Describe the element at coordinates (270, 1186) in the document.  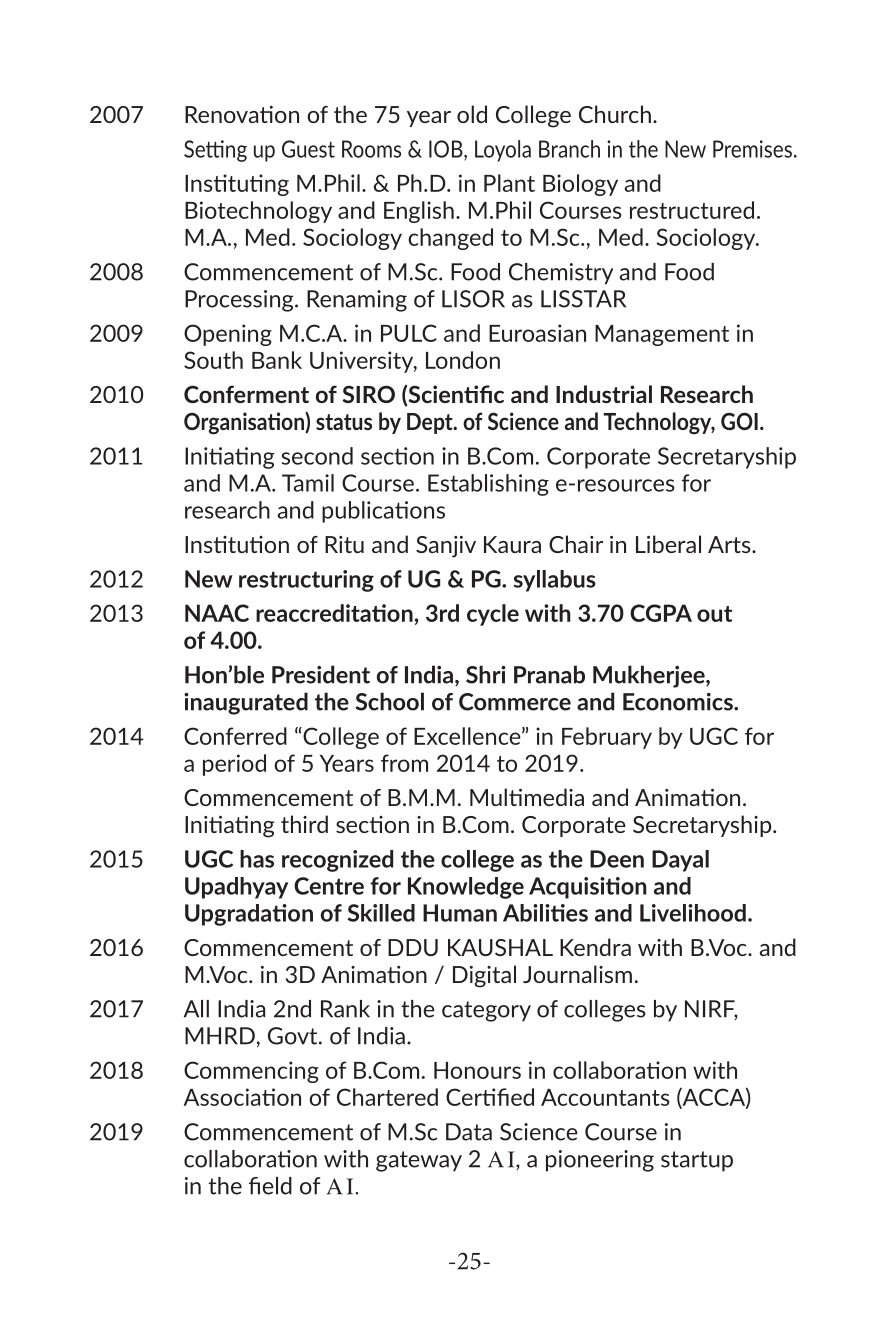
I see `field` at that location.
